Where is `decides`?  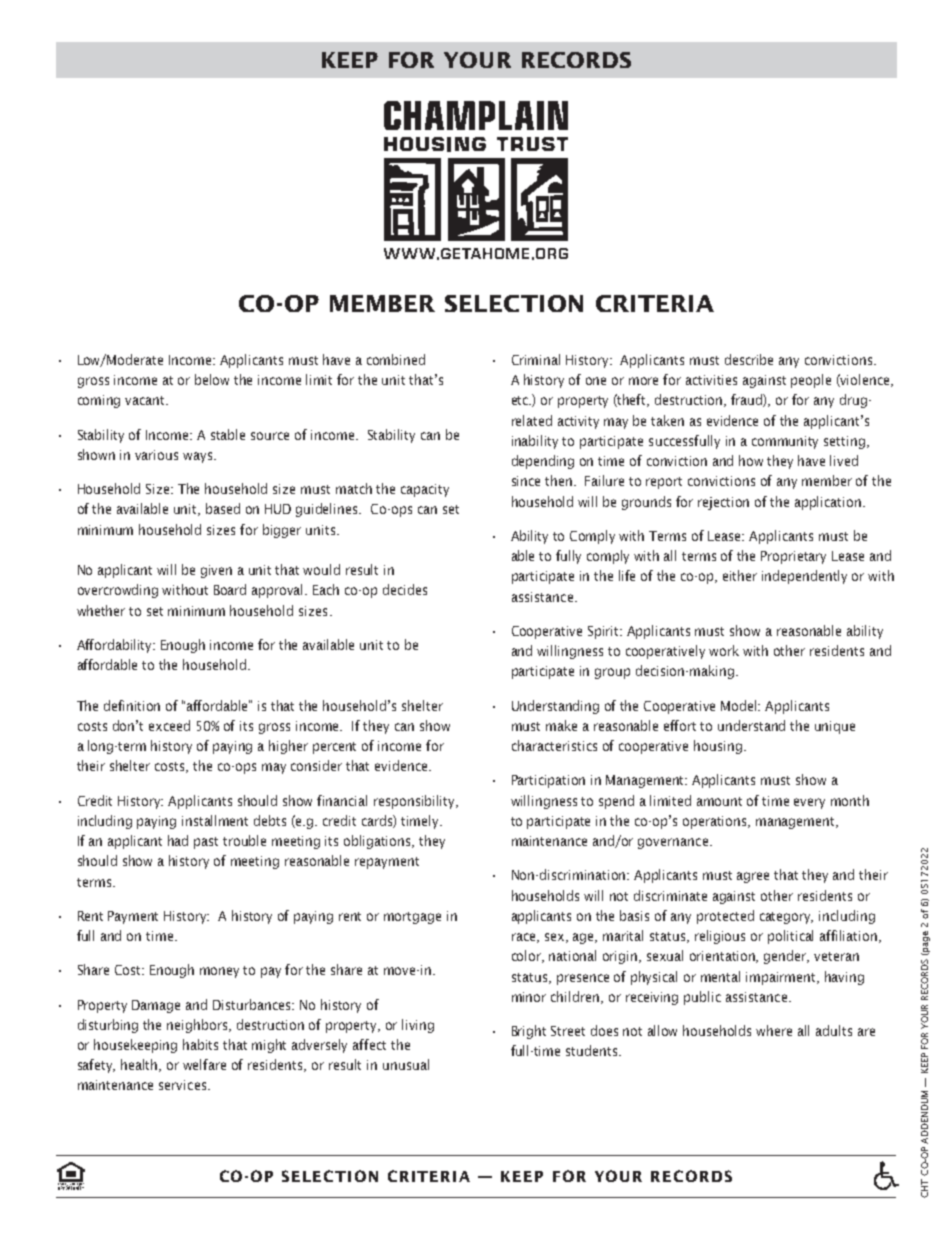
decides is located at coordinates (405, 589).
